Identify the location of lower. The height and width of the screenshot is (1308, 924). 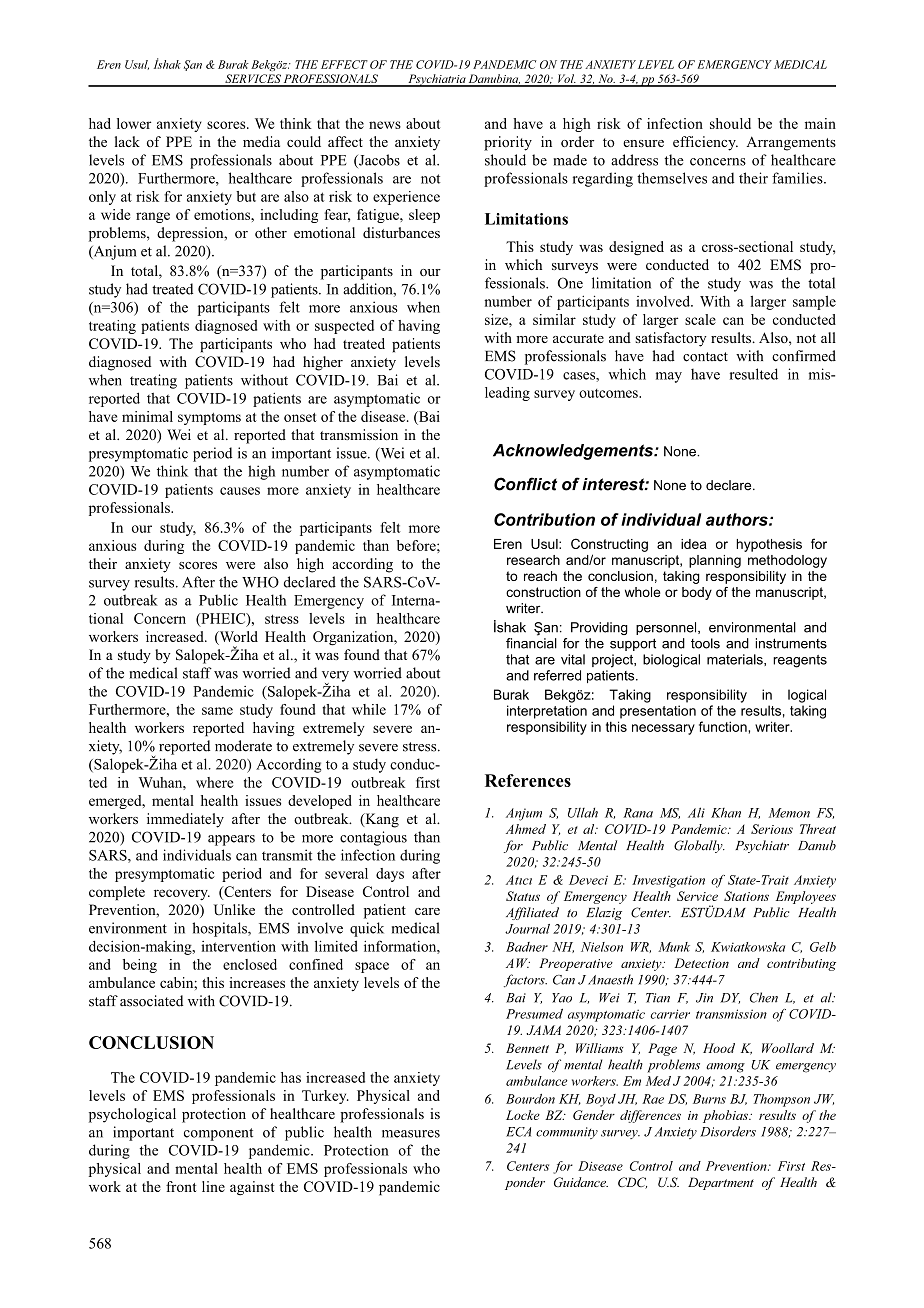
(134, 123).
